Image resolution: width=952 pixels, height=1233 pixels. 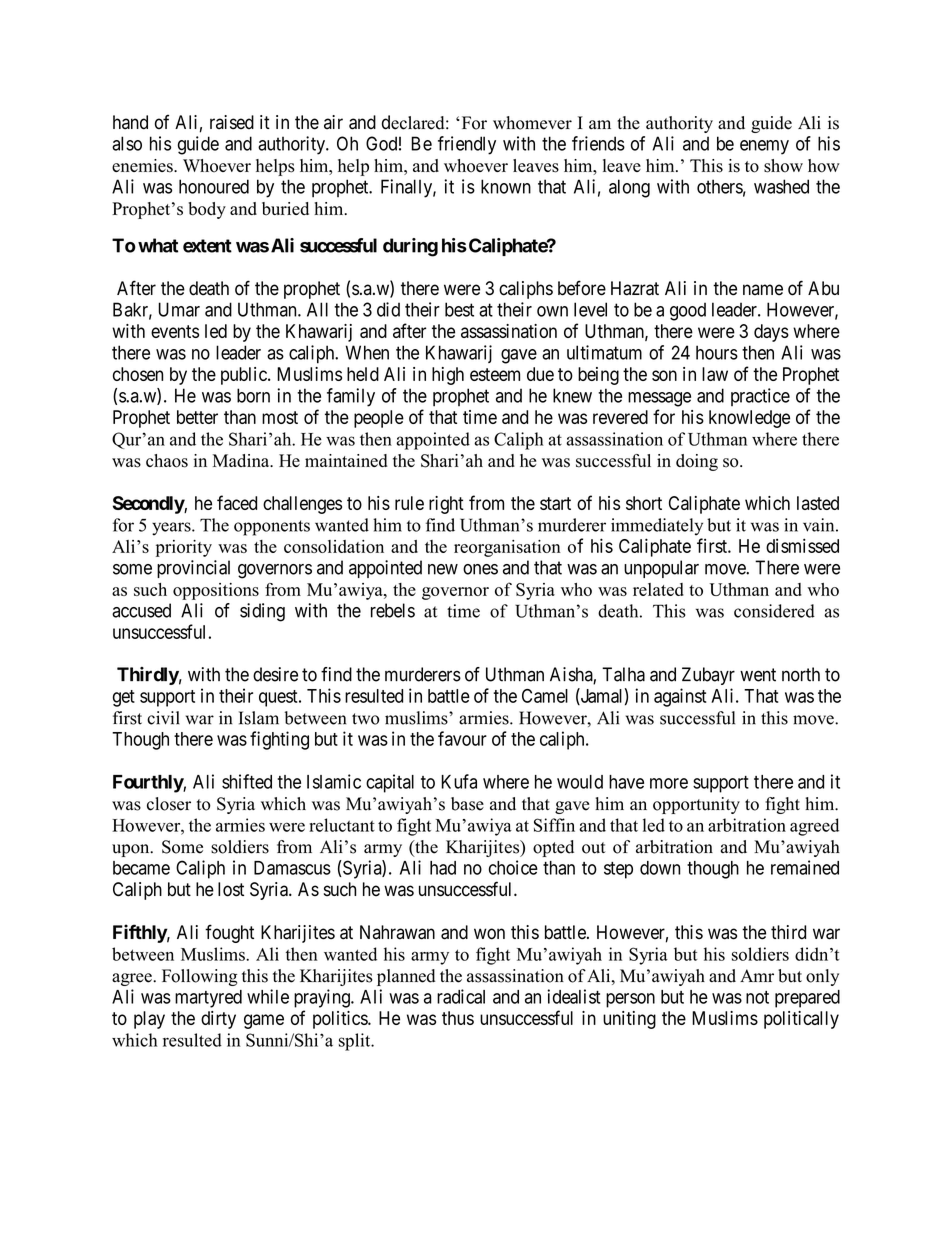 What do you see at coordinates (467, 145) in the document?
I see `friendly` at bounding box center [467, 145].
